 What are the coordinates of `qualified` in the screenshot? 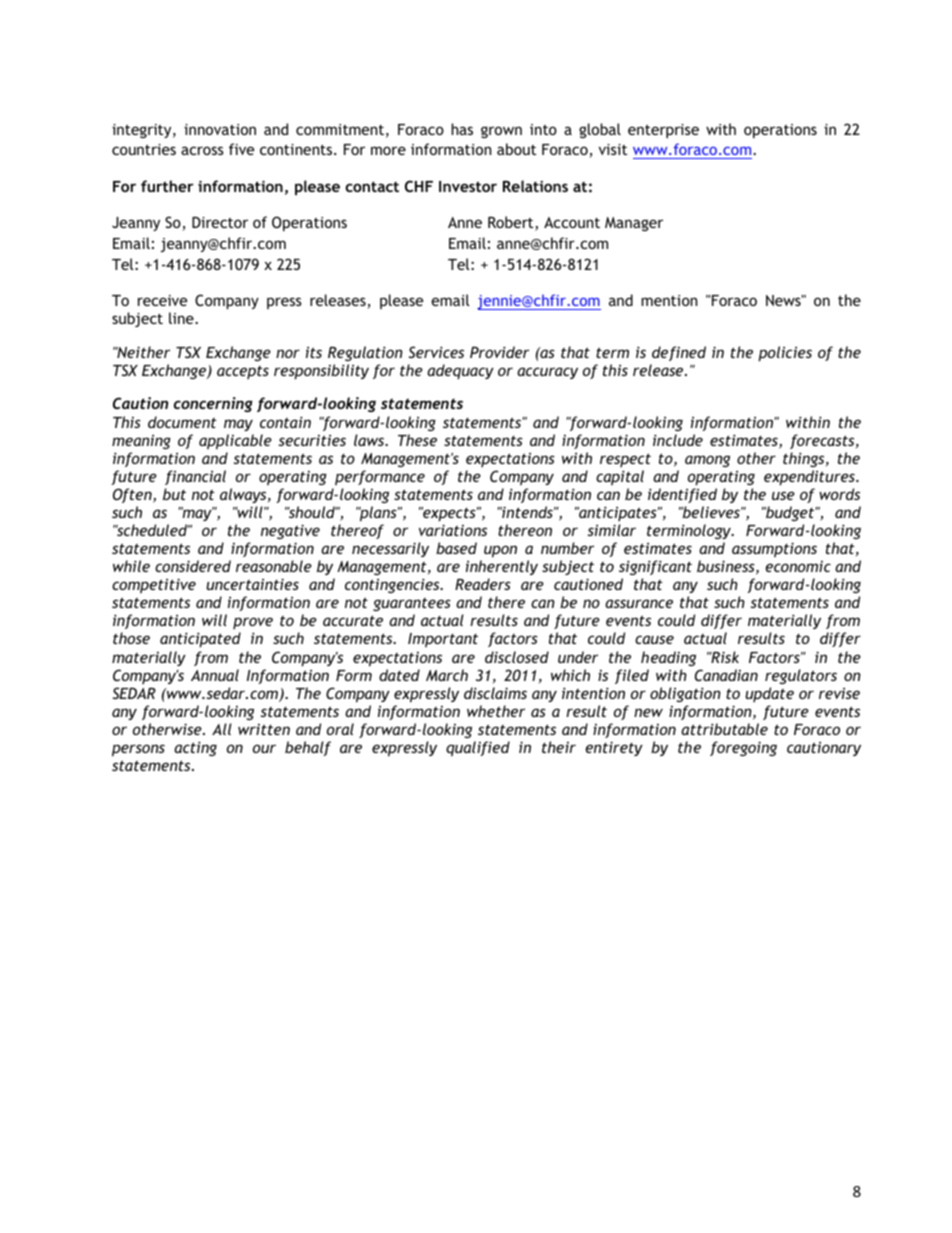 It's located at (478, 748).
